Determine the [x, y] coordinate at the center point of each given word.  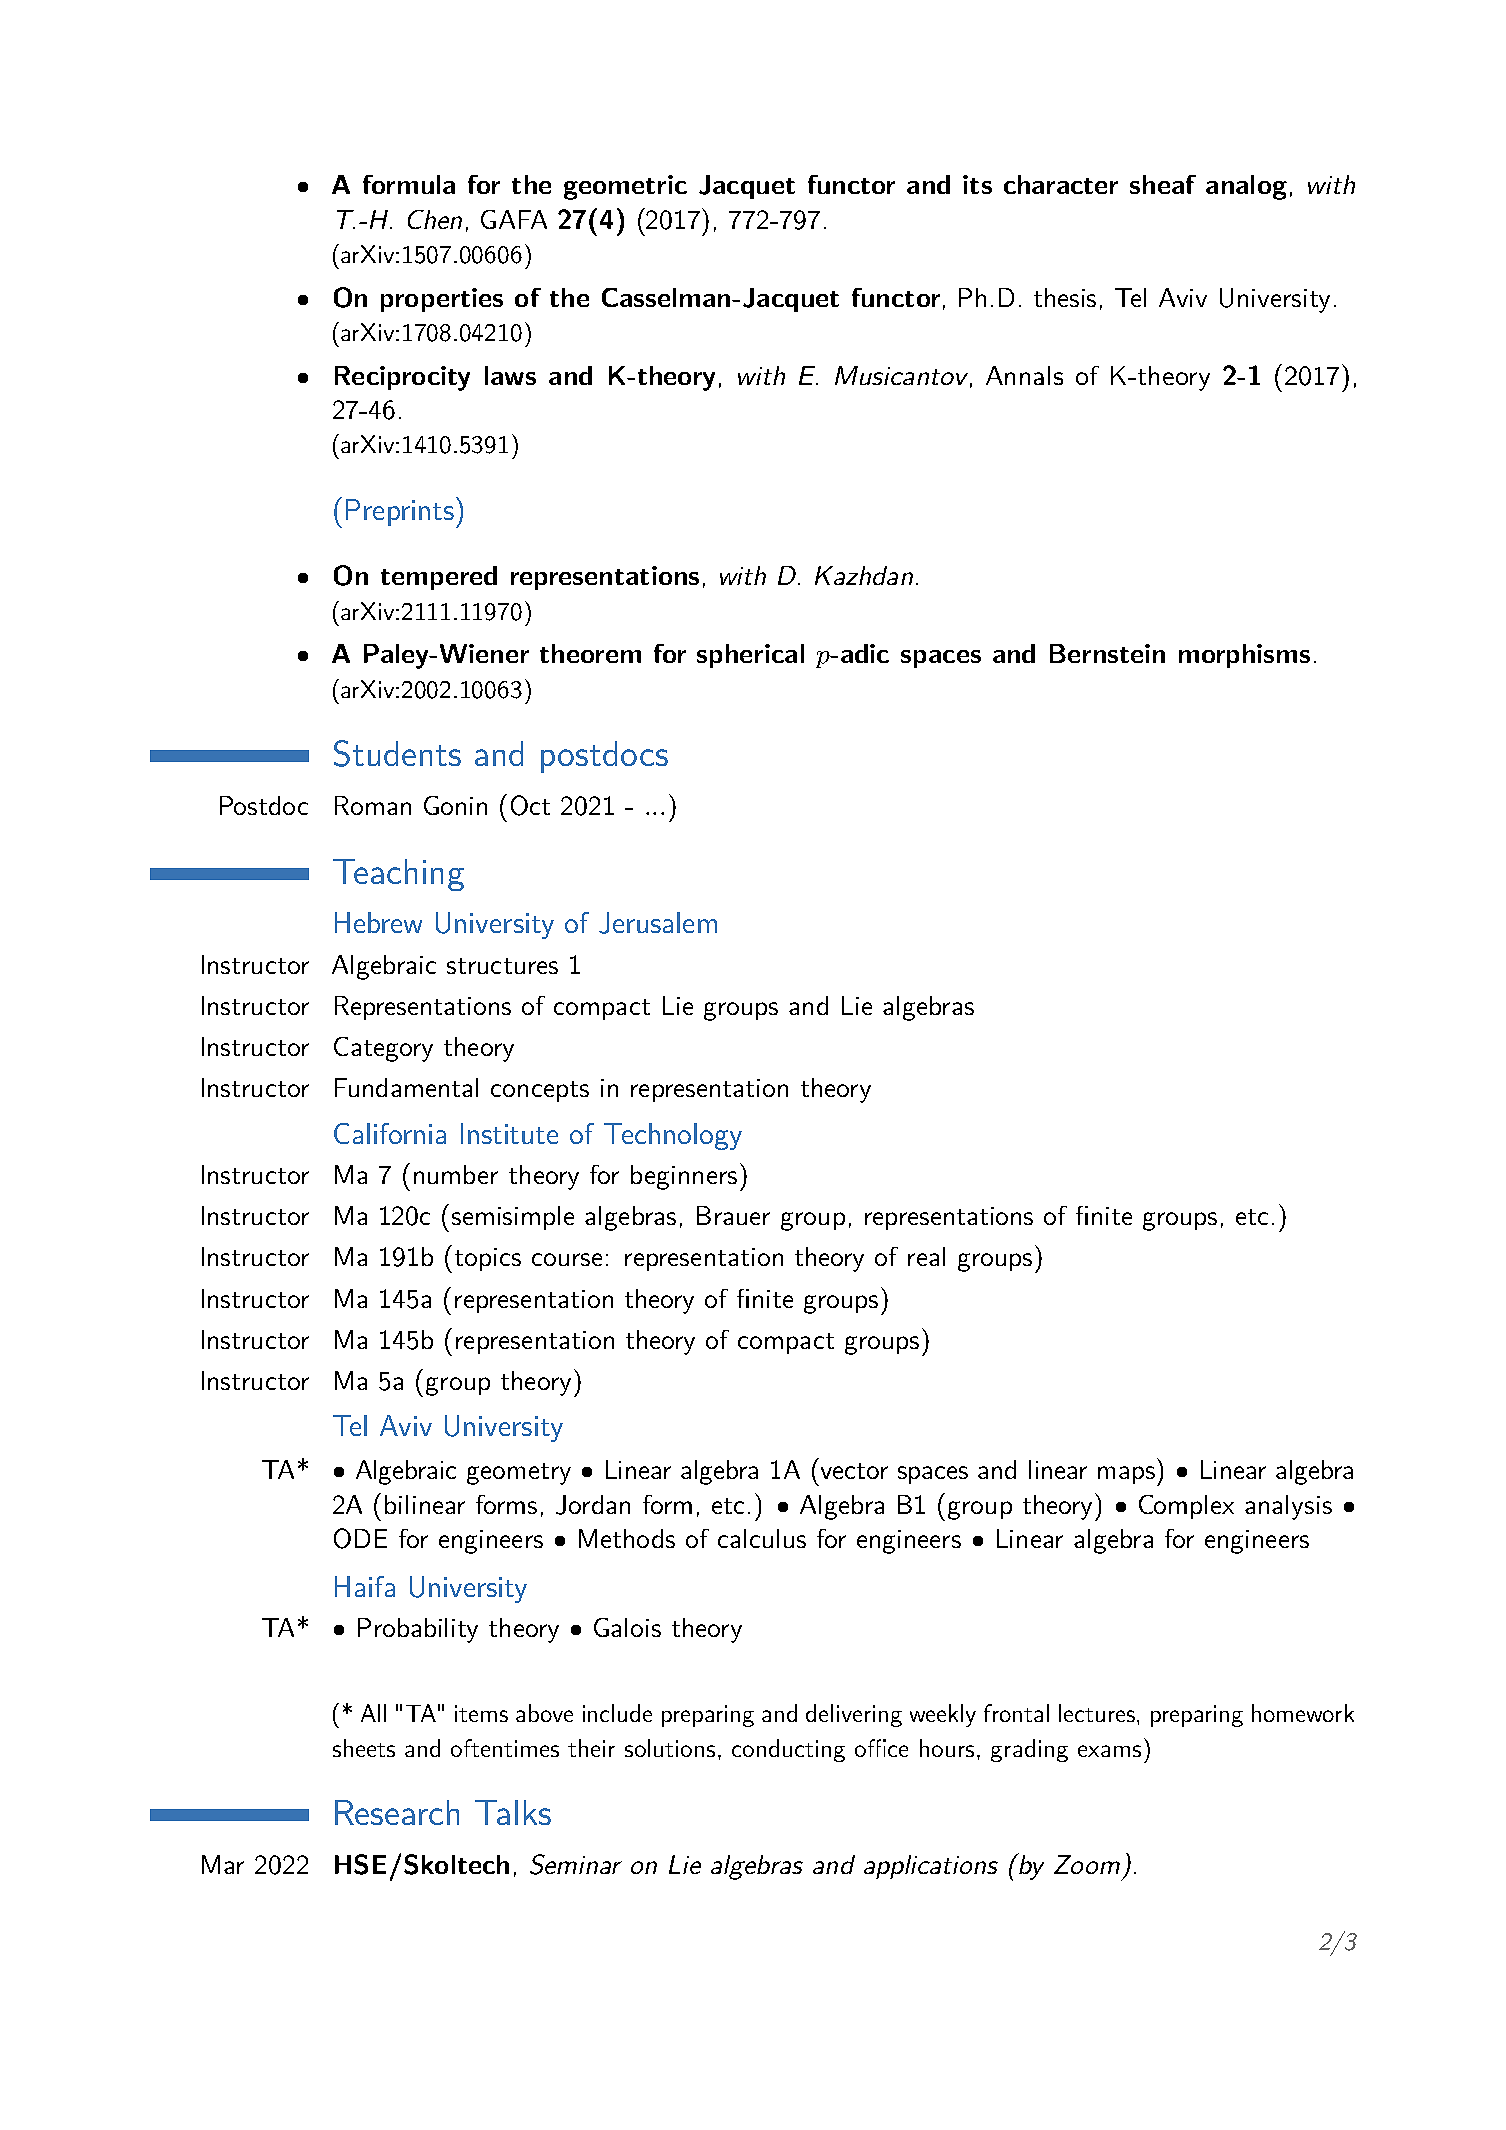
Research [397, 1812]
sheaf [1163, 184]
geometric [625, 187]
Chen [435, 219]
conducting [788, 1750]
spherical [750, 656]
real [926, 1256]
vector [854, 1471]
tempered [439, 578]
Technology [673, 1136]
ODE [360, 1538]
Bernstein [1107, 653]
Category [383, 1049]
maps [1126, 1475]
